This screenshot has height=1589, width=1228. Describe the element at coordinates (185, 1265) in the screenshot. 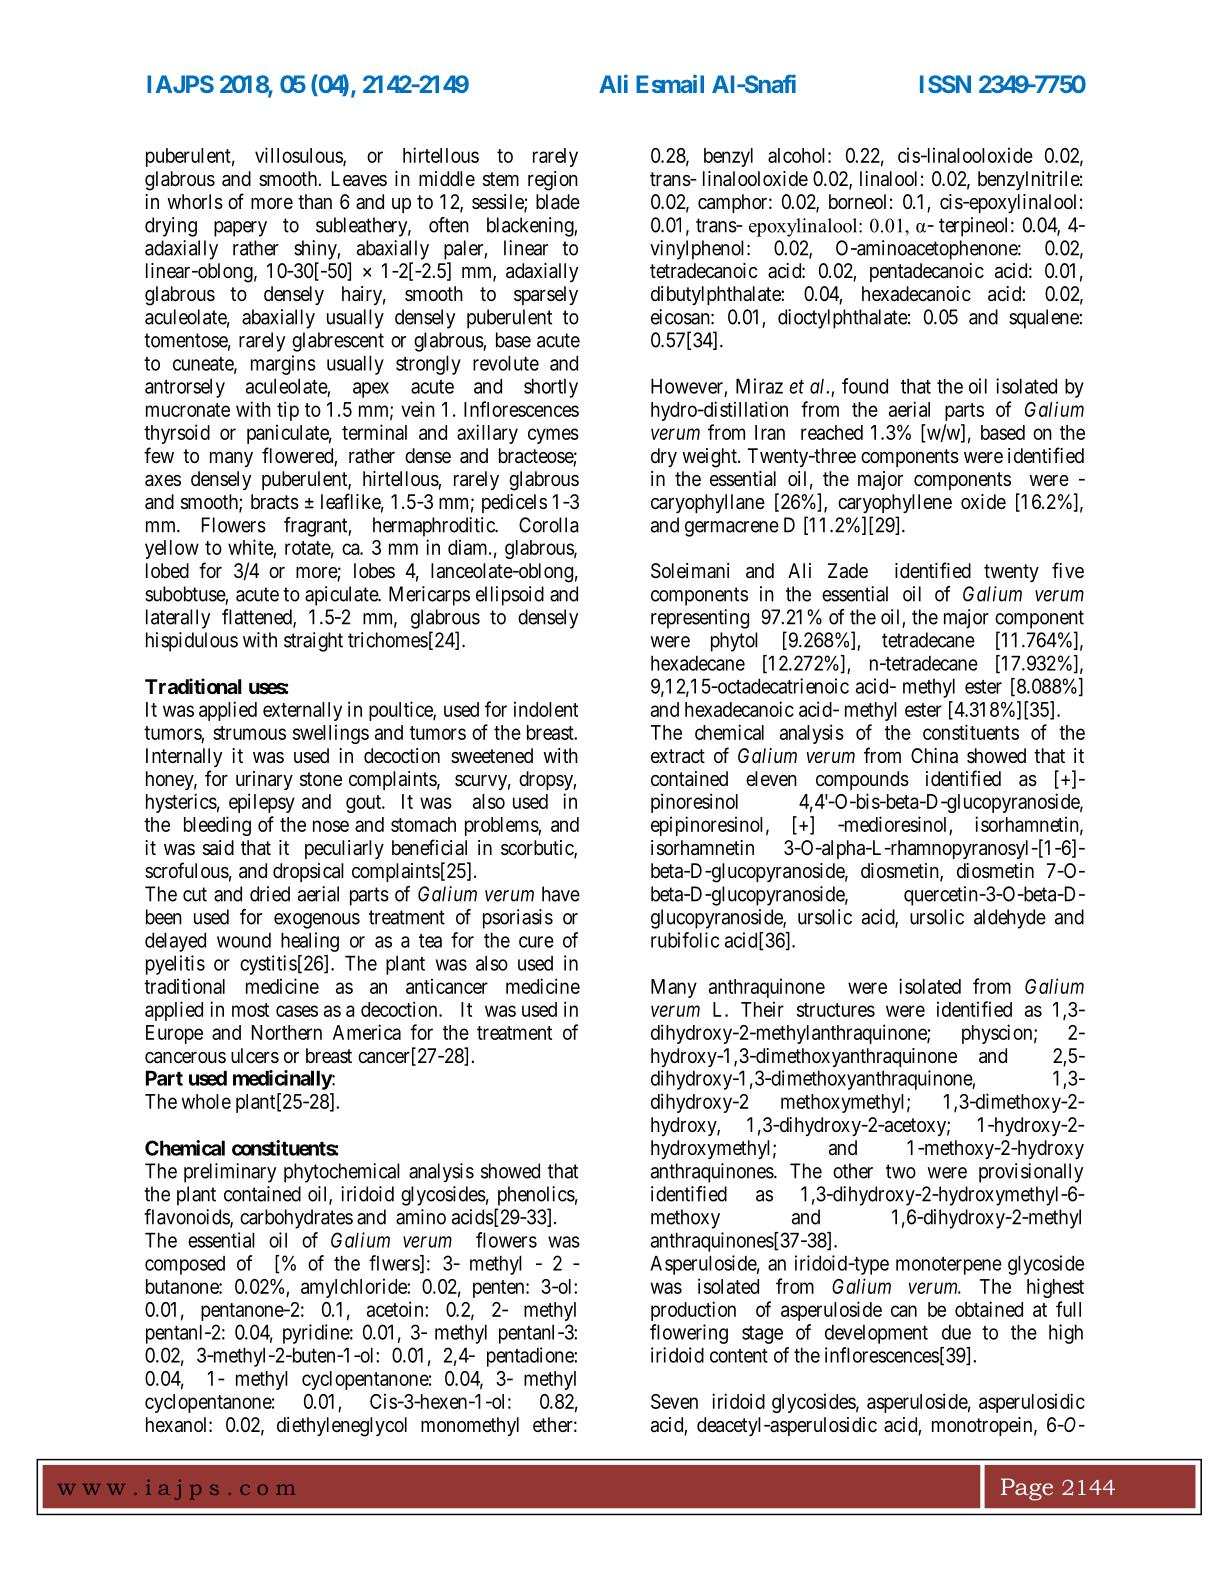

I see `composed` at that location.
